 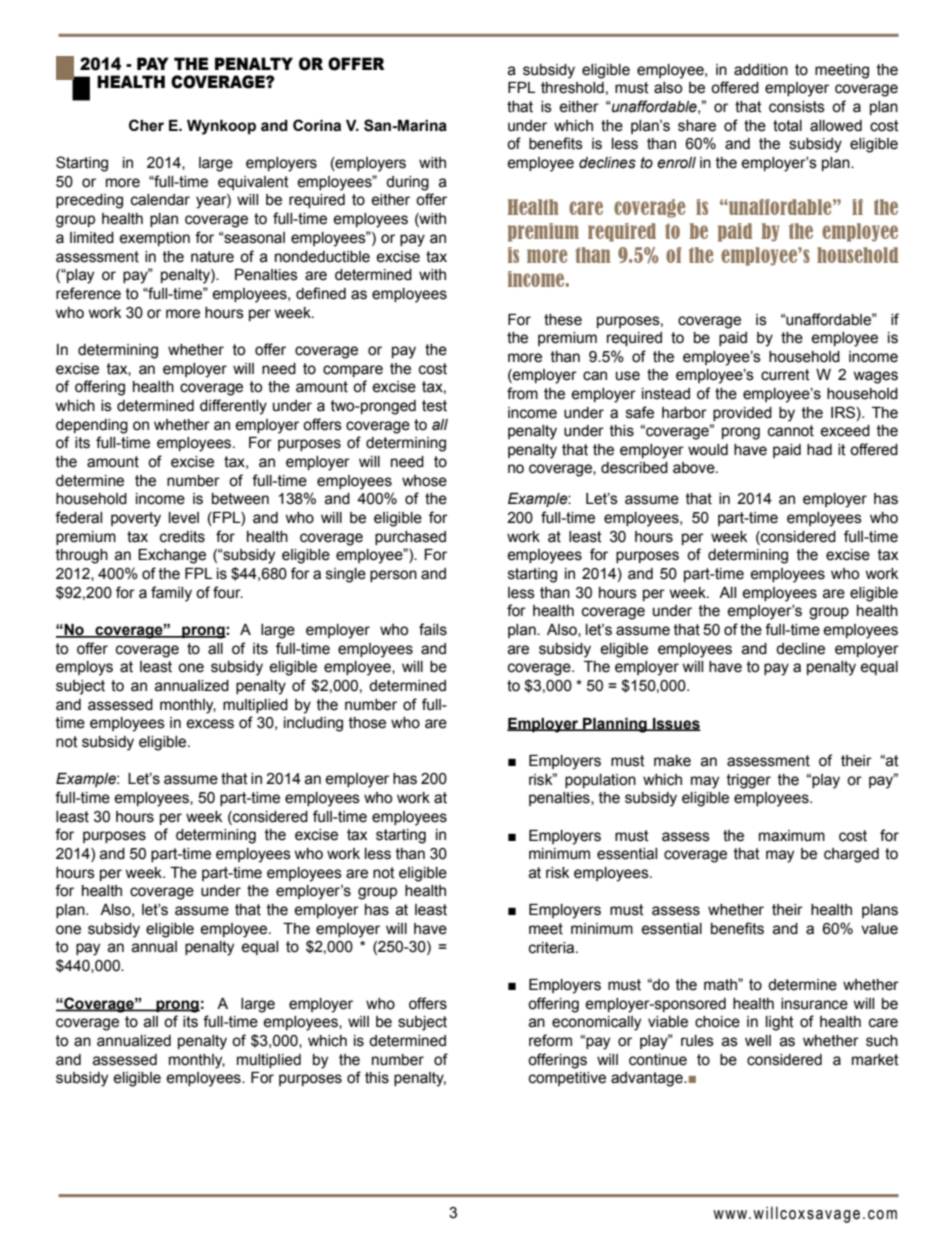 I want to click on nature, so click(x=212, y=257).
